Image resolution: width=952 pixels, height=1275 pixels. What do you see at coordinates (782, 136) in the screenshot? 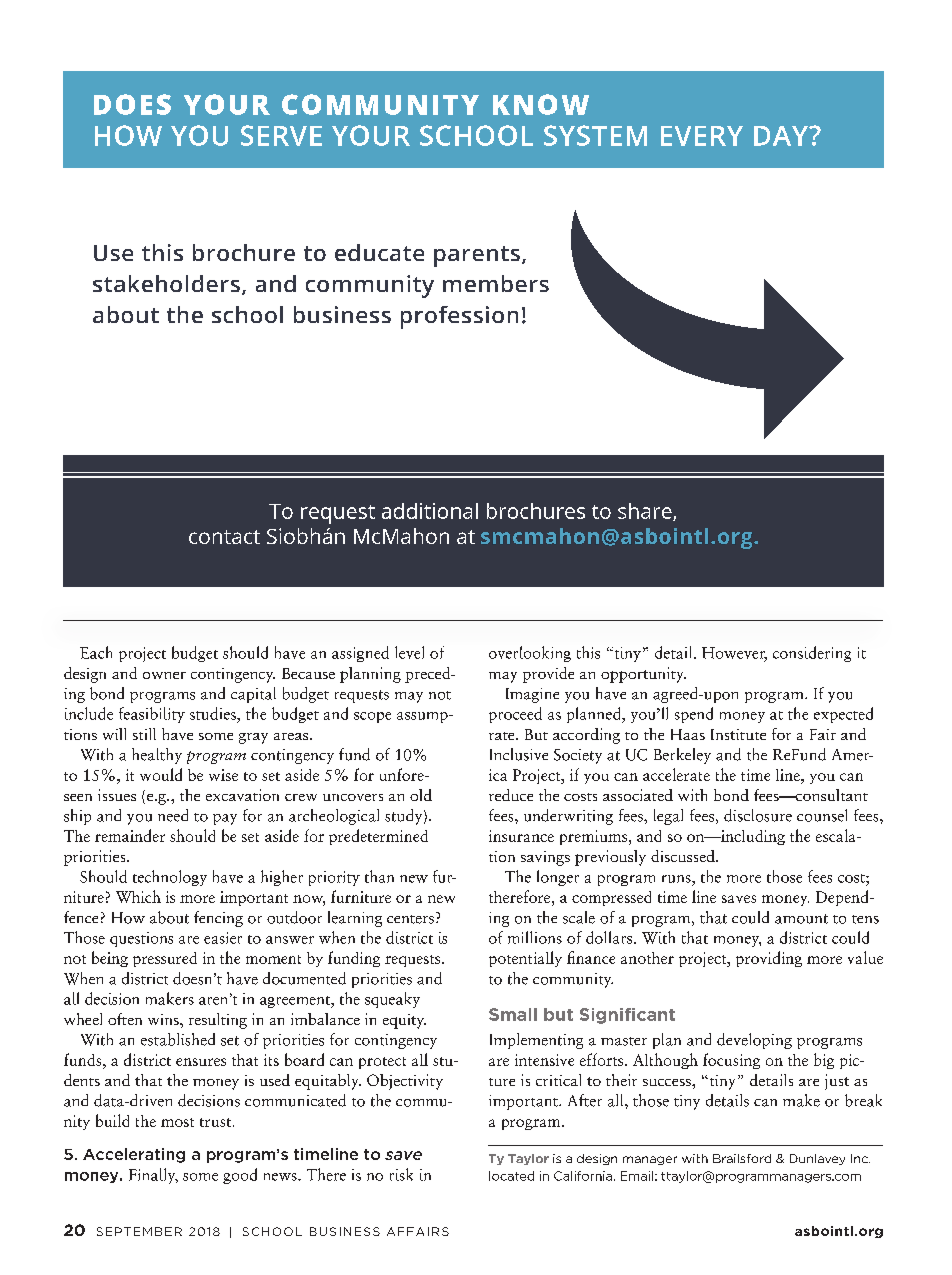
I see `DAY` at bounding box center [782, 136].
